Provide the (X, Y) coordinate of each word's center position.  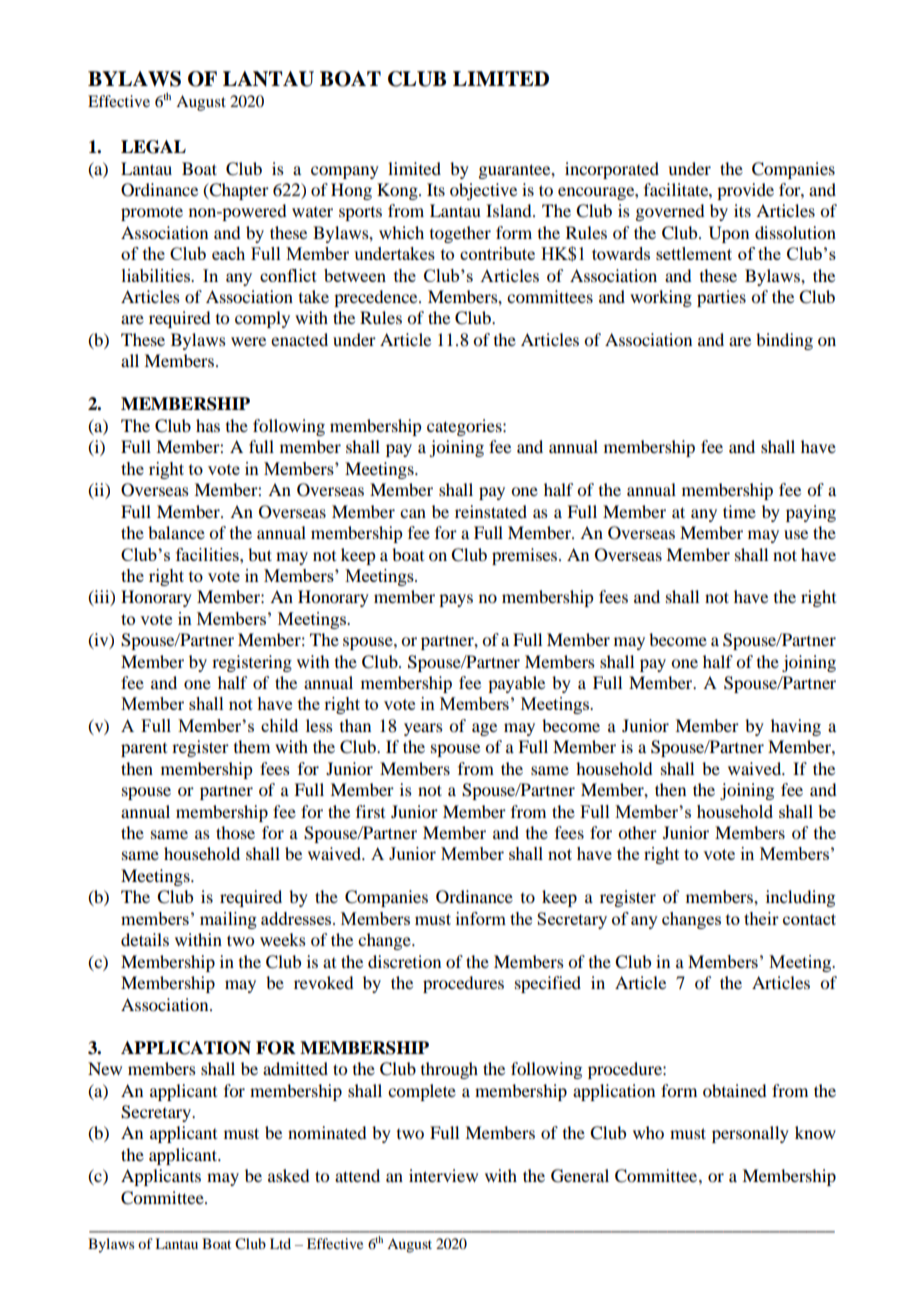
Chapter (238, 191)
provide (745, 191)
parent (144, 750)
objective (483, 191)
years (423, 729)
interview (443, 1175)
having (796, 727)
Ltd (280, 1243)
